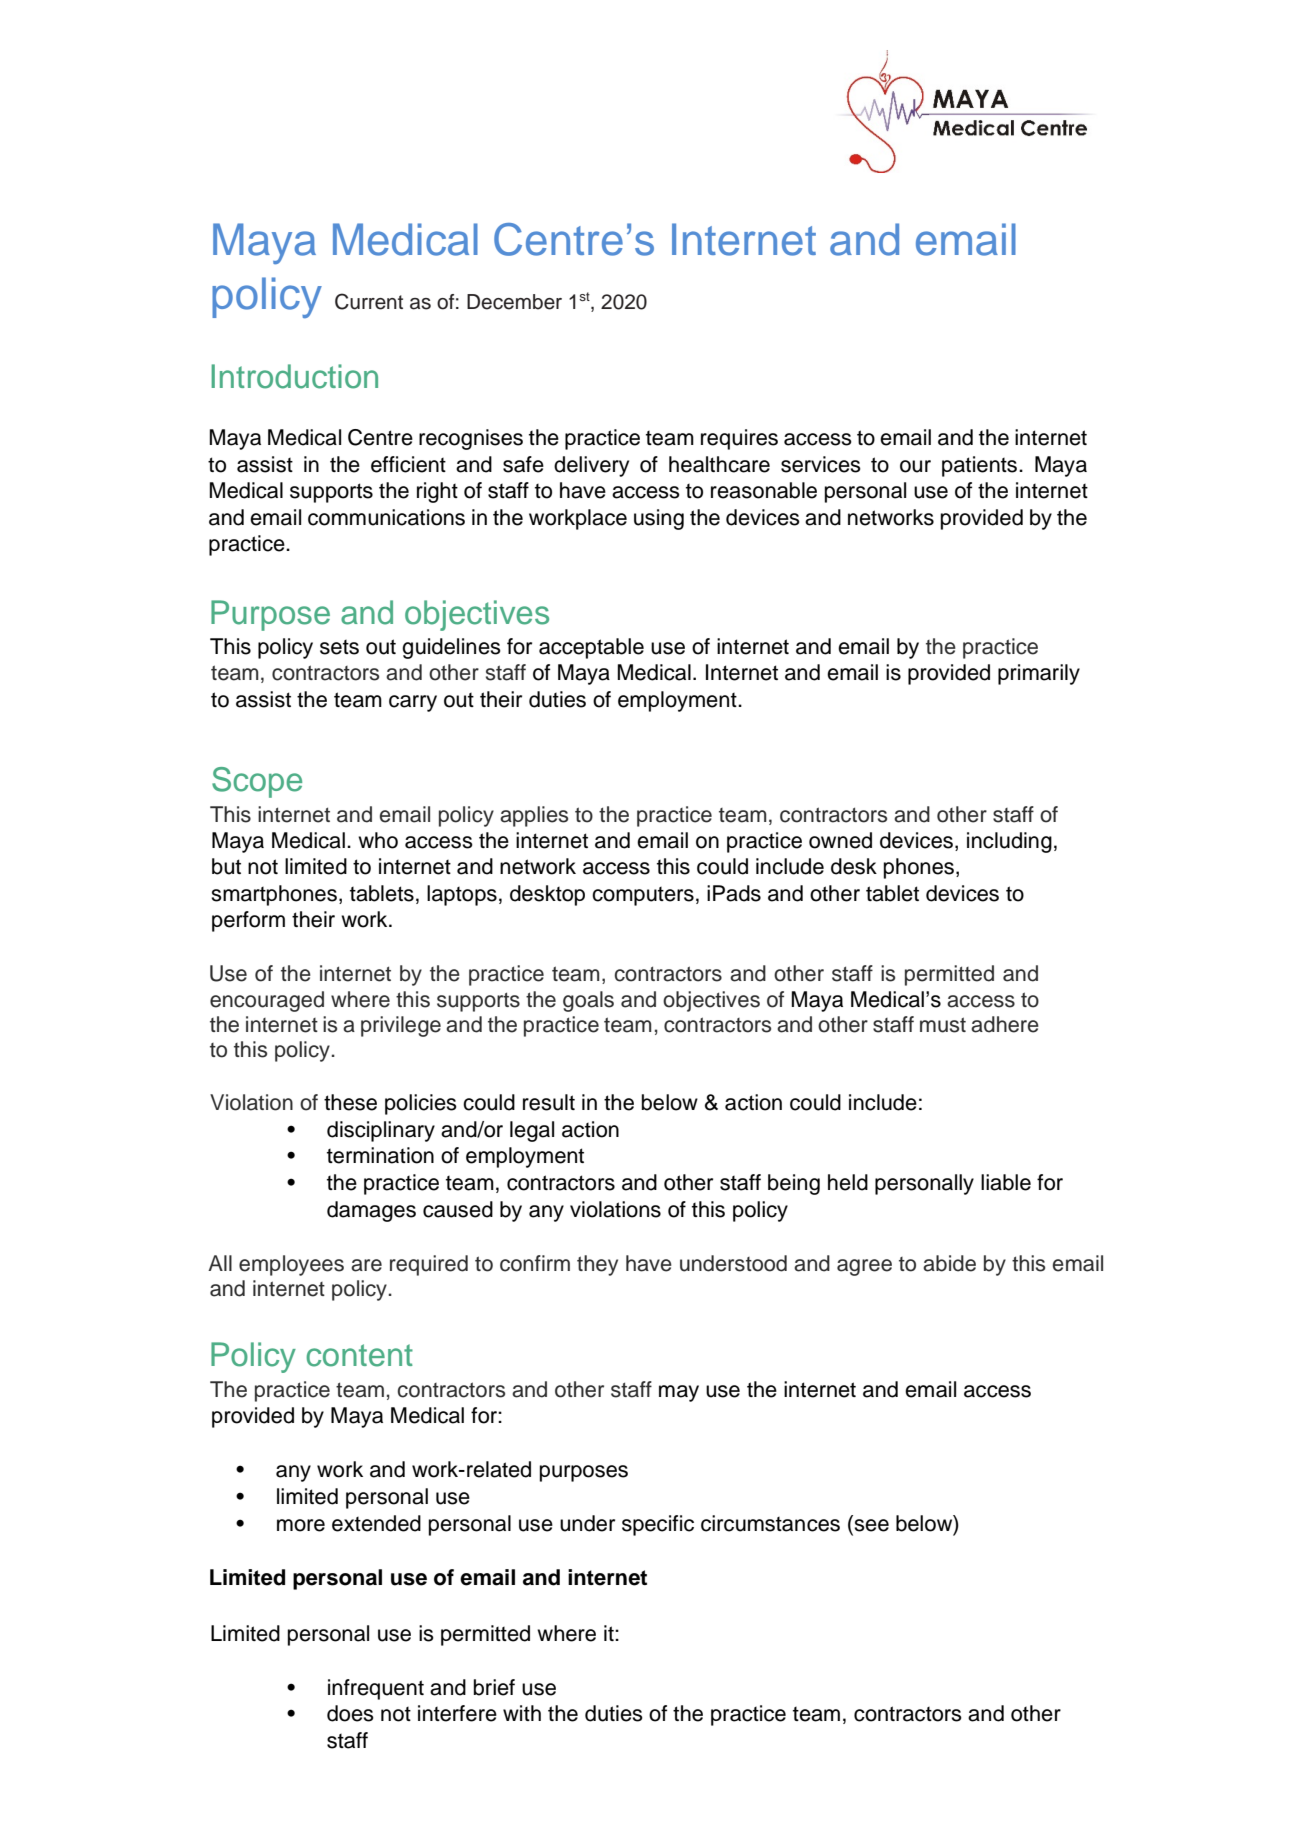 The width and height of the screenshot is (1303, 1845). I want to click on does, so click(350, 1713).
